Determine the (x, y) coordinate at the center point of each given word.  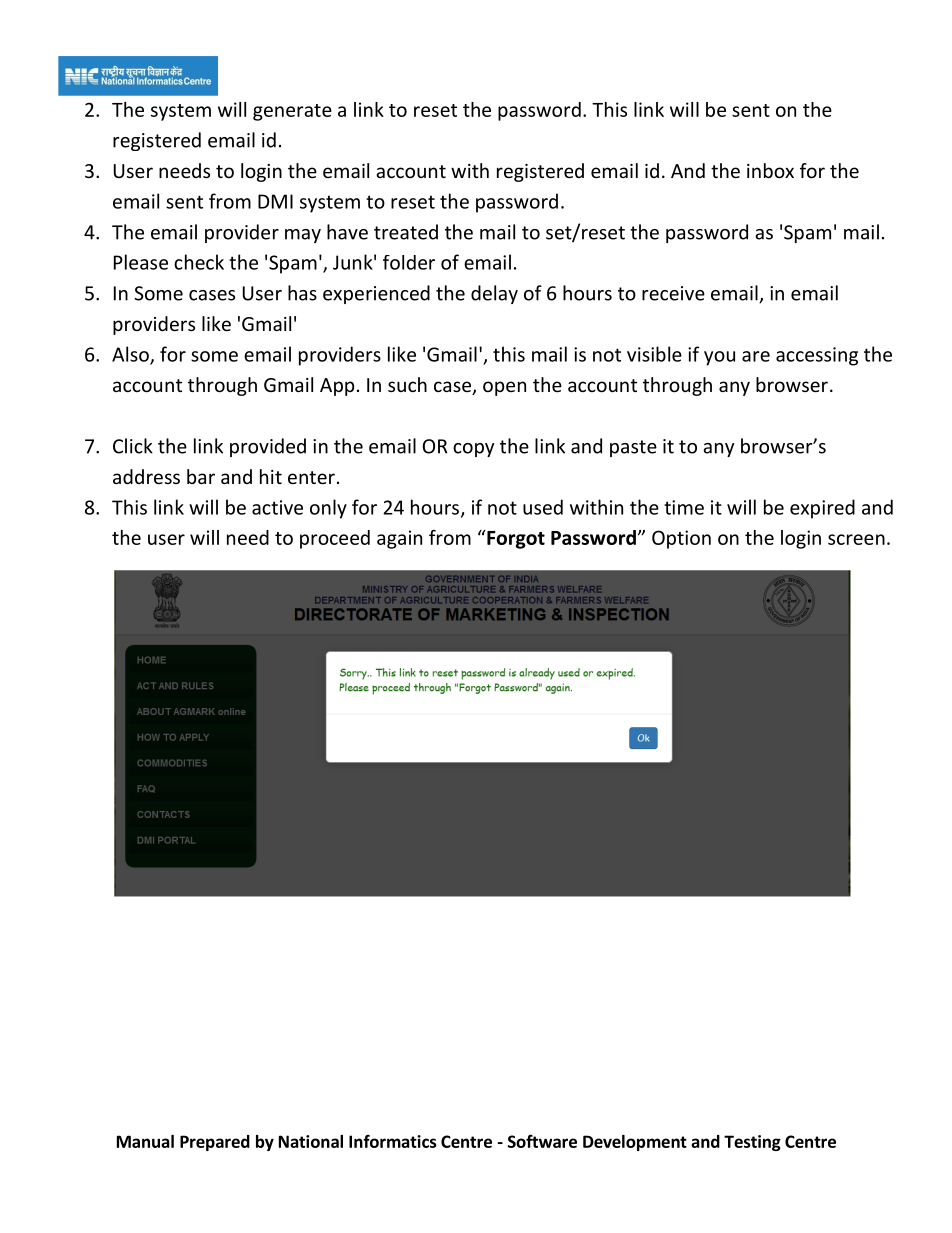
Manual (145, 1141)
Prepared (215, 1143)
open (504, 388)
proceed (335, 539)
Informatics (393, 1141)
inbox (770, 170)
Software (542, 1141)
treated (406, 232)
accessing (817, 356)
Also (131, 355)
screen (856, 539)
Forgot (515, 539)
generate (292, 112)
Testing (752, 1143)
